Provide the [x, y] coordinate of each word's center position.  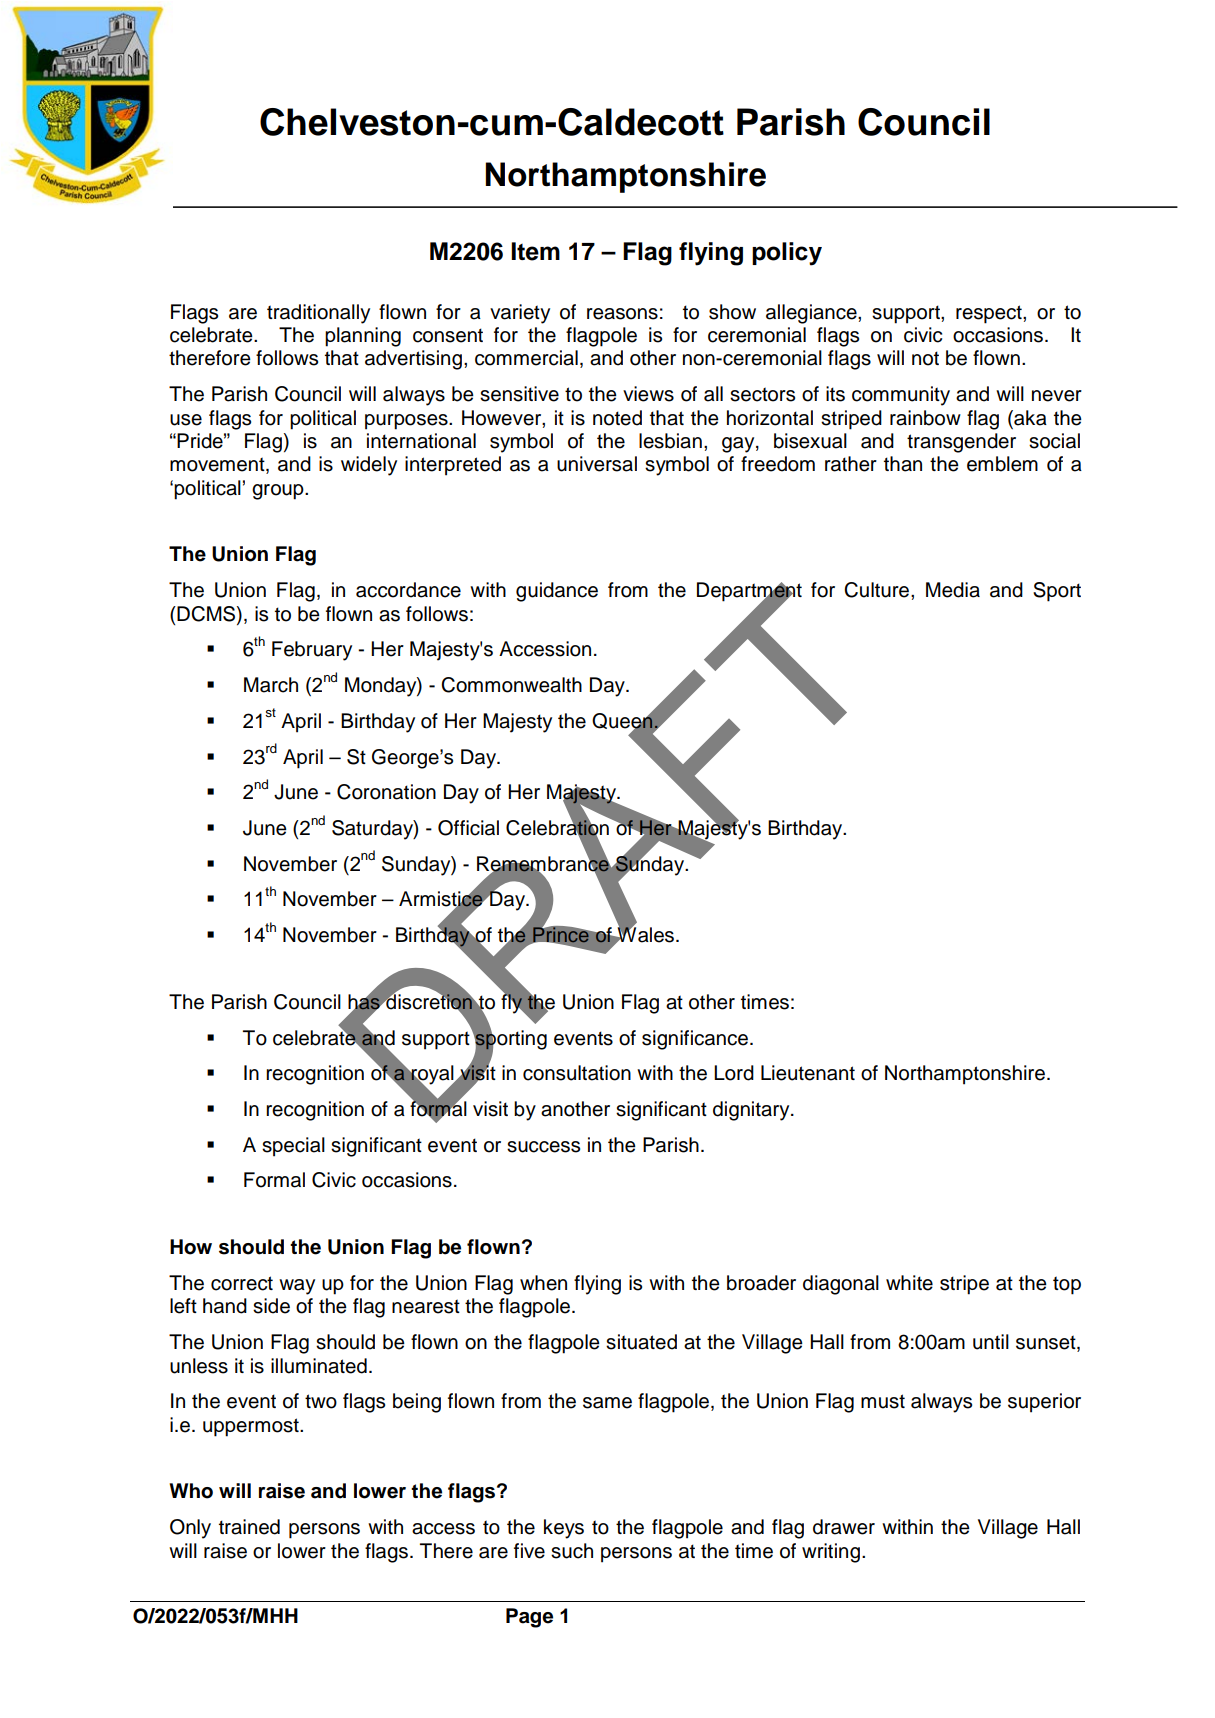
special [293, 1147]
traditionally [318, 314]
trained [249, 1527]
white [909, 1283]
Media [953, 590]
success [543, 1147]
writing [831, 1553]
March [271, 685]
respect [990, 314]
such [572, 1551]
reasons [622, 314]
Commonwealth [511, 685]
